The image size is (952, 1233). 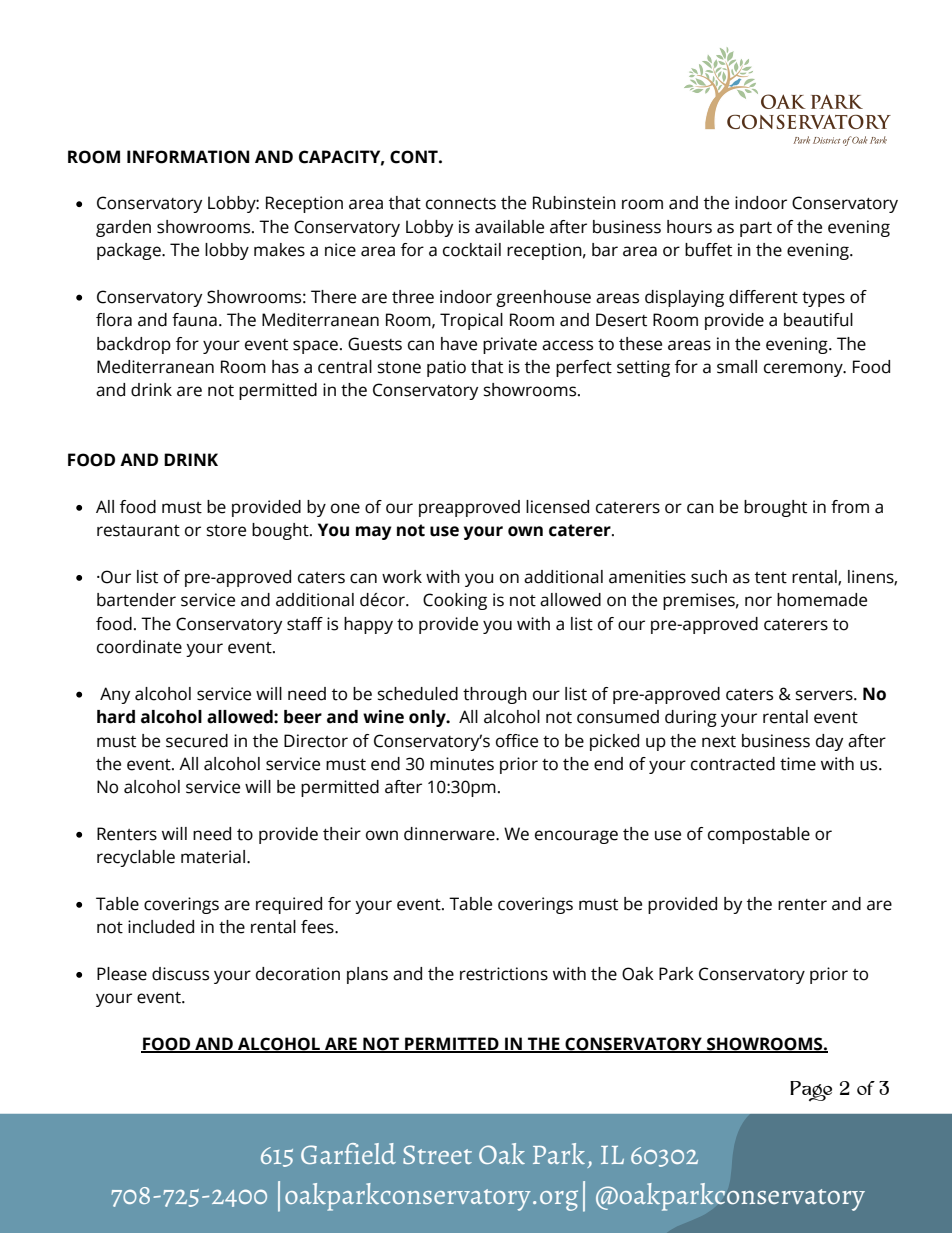 What do you see at coordinates (213, 857) in the page?
I see `material` at bounding box center [213, 857].
